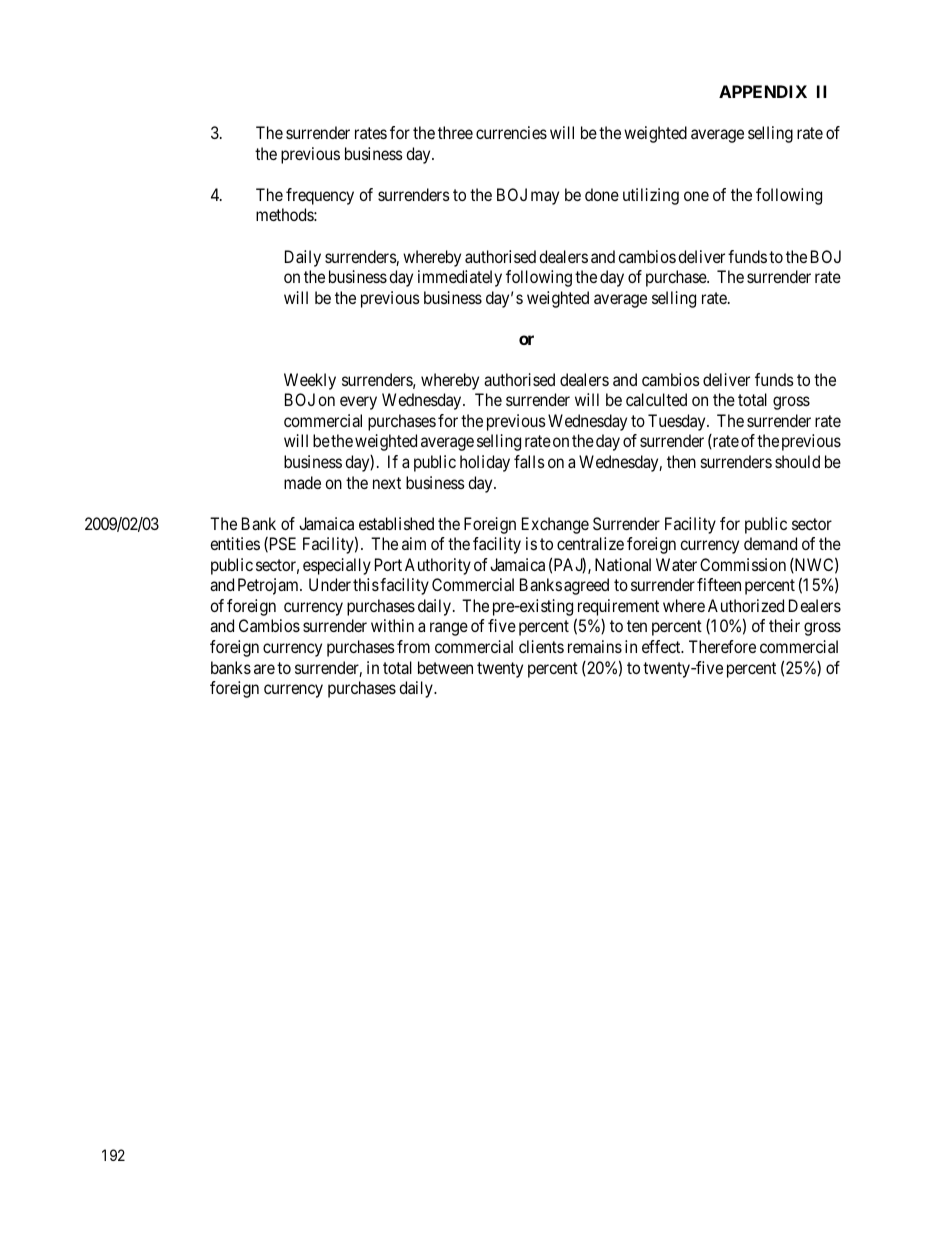 The image size is (952, 1233). Describe the element at coordinates (651, 196) in the page. I see `utilizing` at that location.
